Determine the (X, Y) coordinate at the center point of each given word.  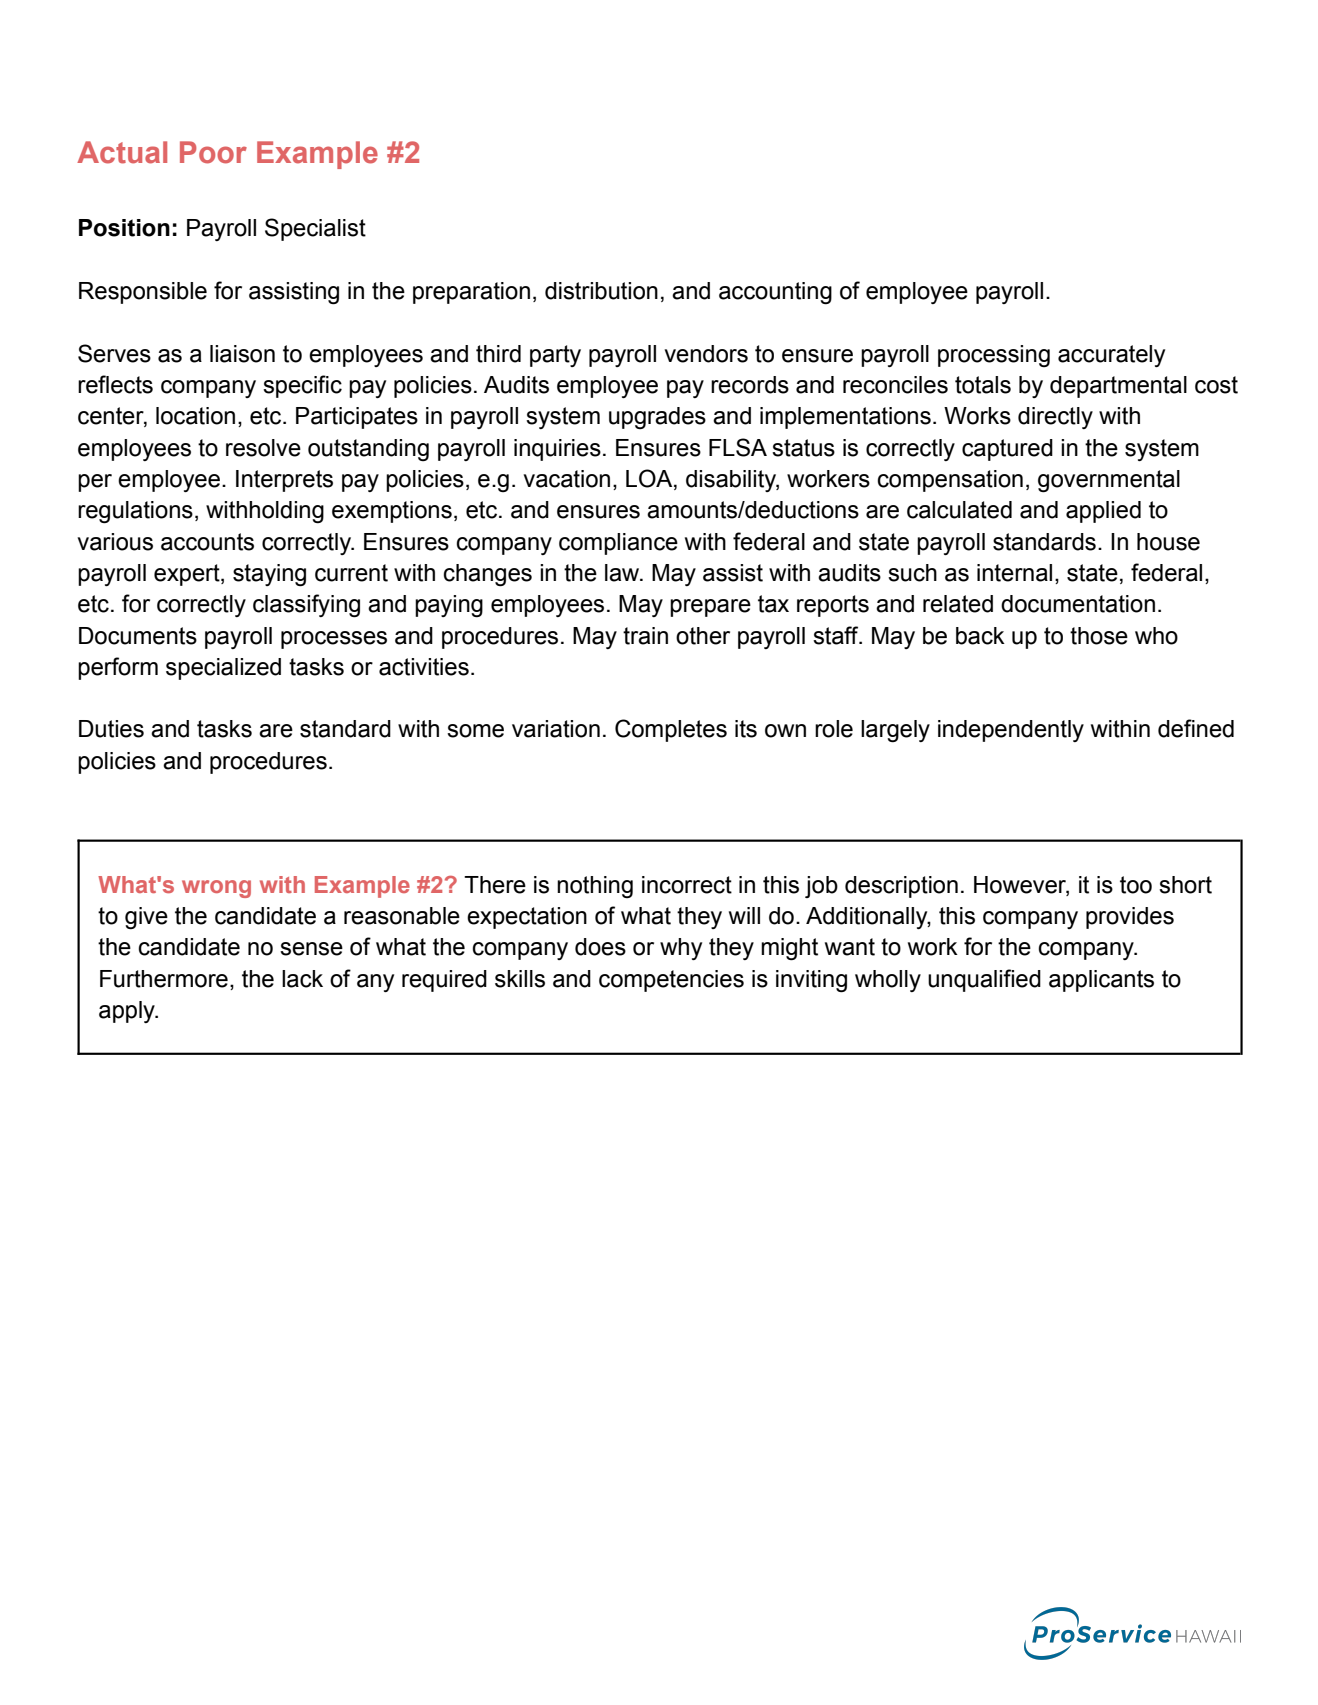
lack (302, 979)
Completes (671, 730)
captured (1007, 450)
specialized (223, 669)
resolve (263, 448)
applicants (1101, 981)
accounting (775, 293)
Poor (213, 152)
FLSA (738, 447)
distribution (601, 291)
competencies (671, 981)
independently (1011, 731)
